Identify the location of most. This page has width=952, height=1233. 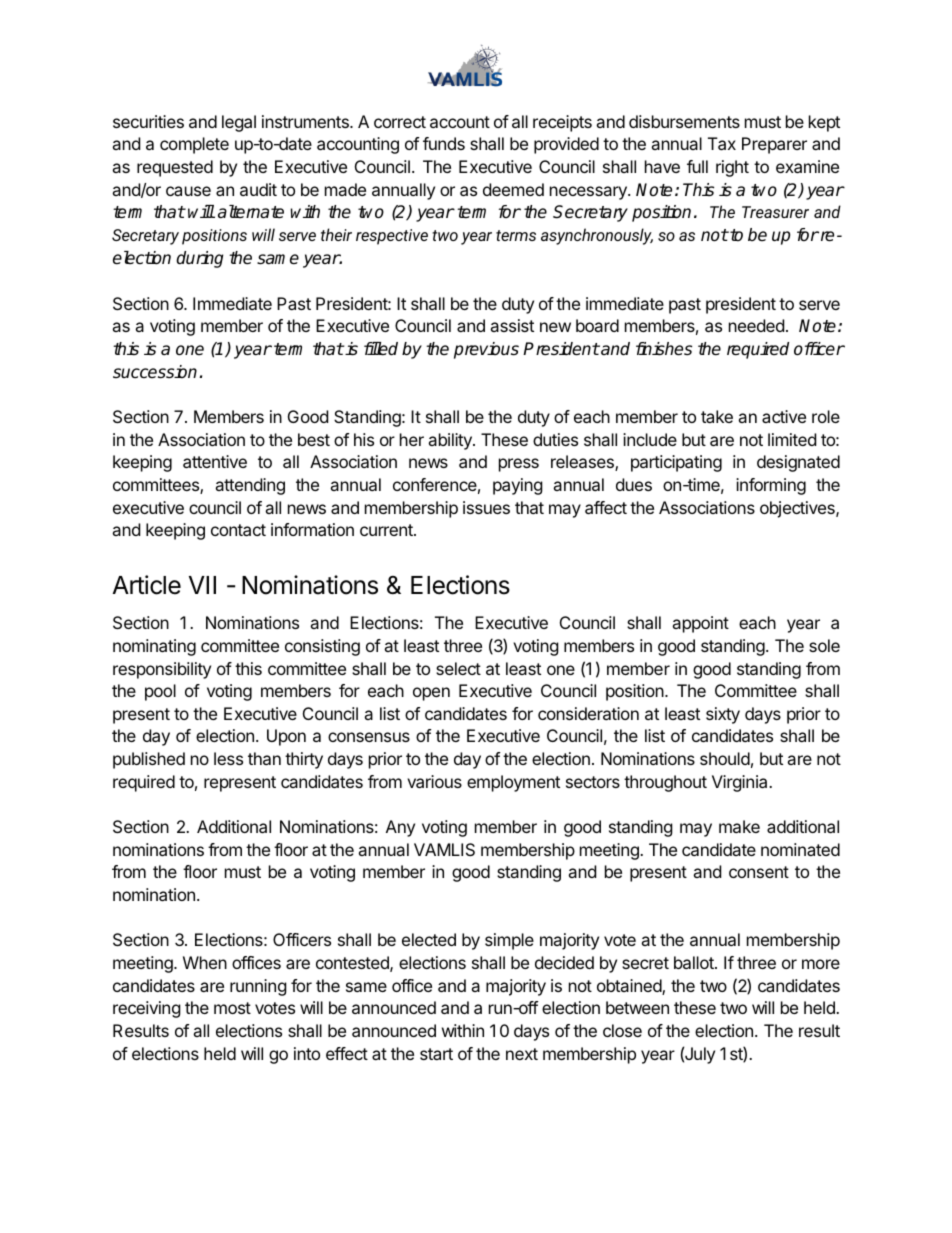
(232, 1008).
